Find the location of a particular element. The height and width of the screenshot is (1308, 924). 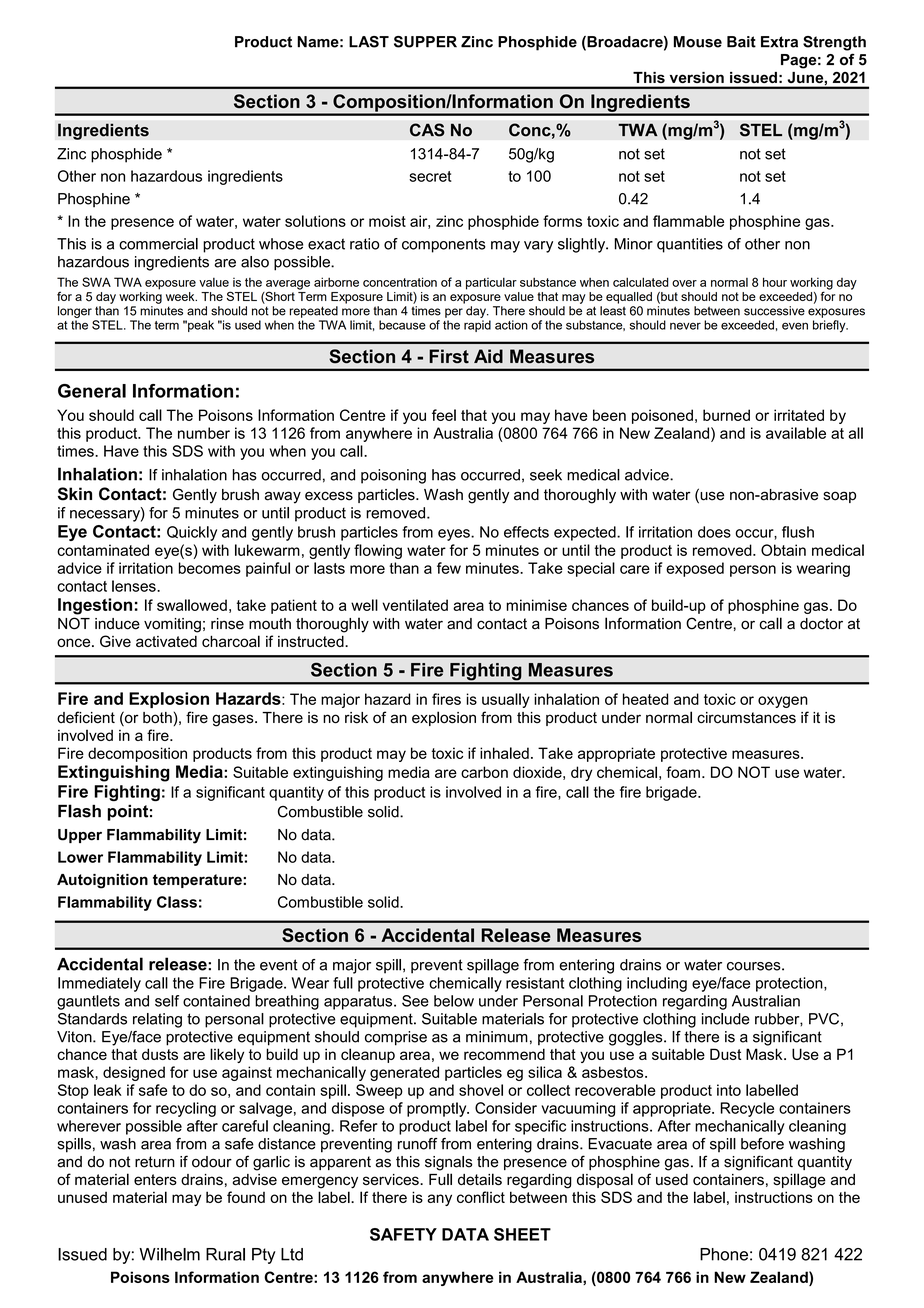

Class is located at coordinates (177, 902).
